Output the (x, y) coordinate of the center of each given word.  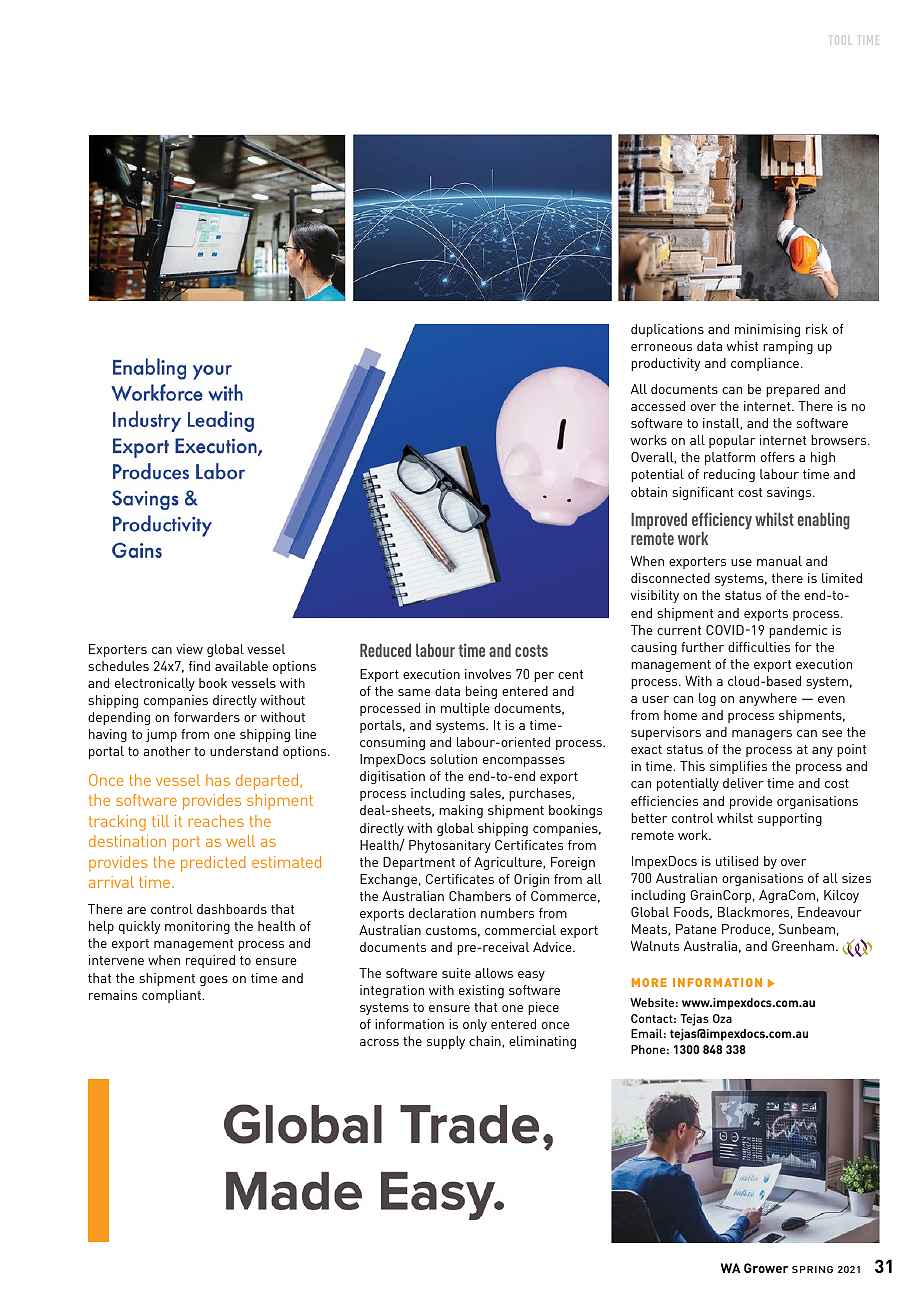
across (379, 1042)
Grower (766, 1268)
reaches (216, 821)
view (189, 649)
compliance (765, 364)
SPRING (812, 1269)
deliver (743, 783)
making (461, 811)
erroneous (661, 347)
